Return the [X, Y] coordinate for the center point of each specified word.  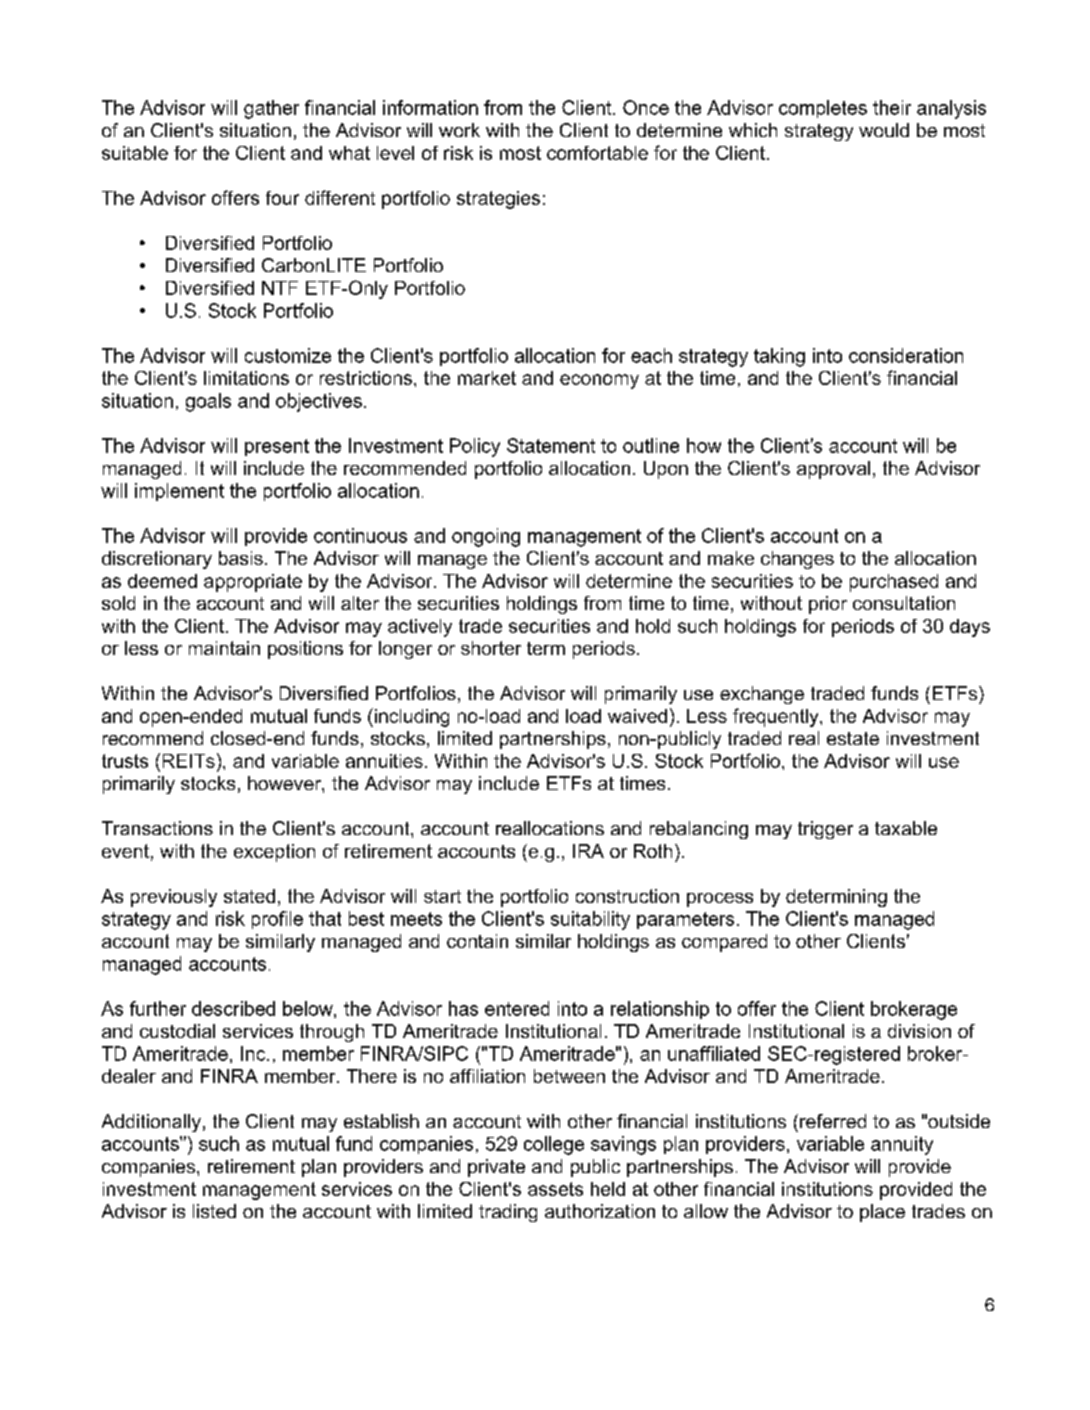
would [884, 130]
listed [214, 1211]
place [882, 1213]
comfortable [597, 153]
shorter [491, 648]
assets [555, 1189]
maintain [224, 648]
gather [271, 109]
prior [828, 605]
